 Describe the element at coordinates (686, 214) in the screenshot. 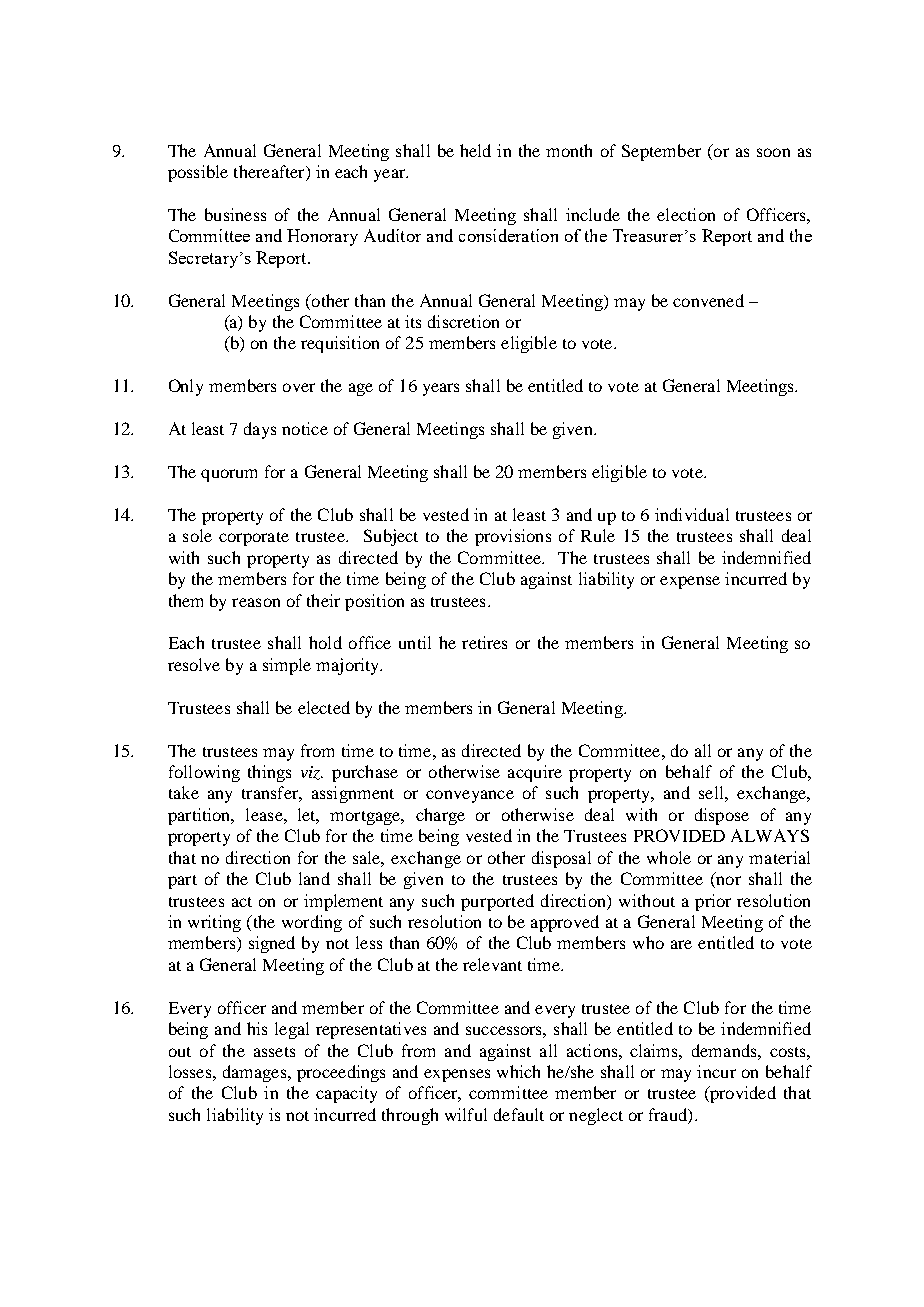

I see `election` at that location.
